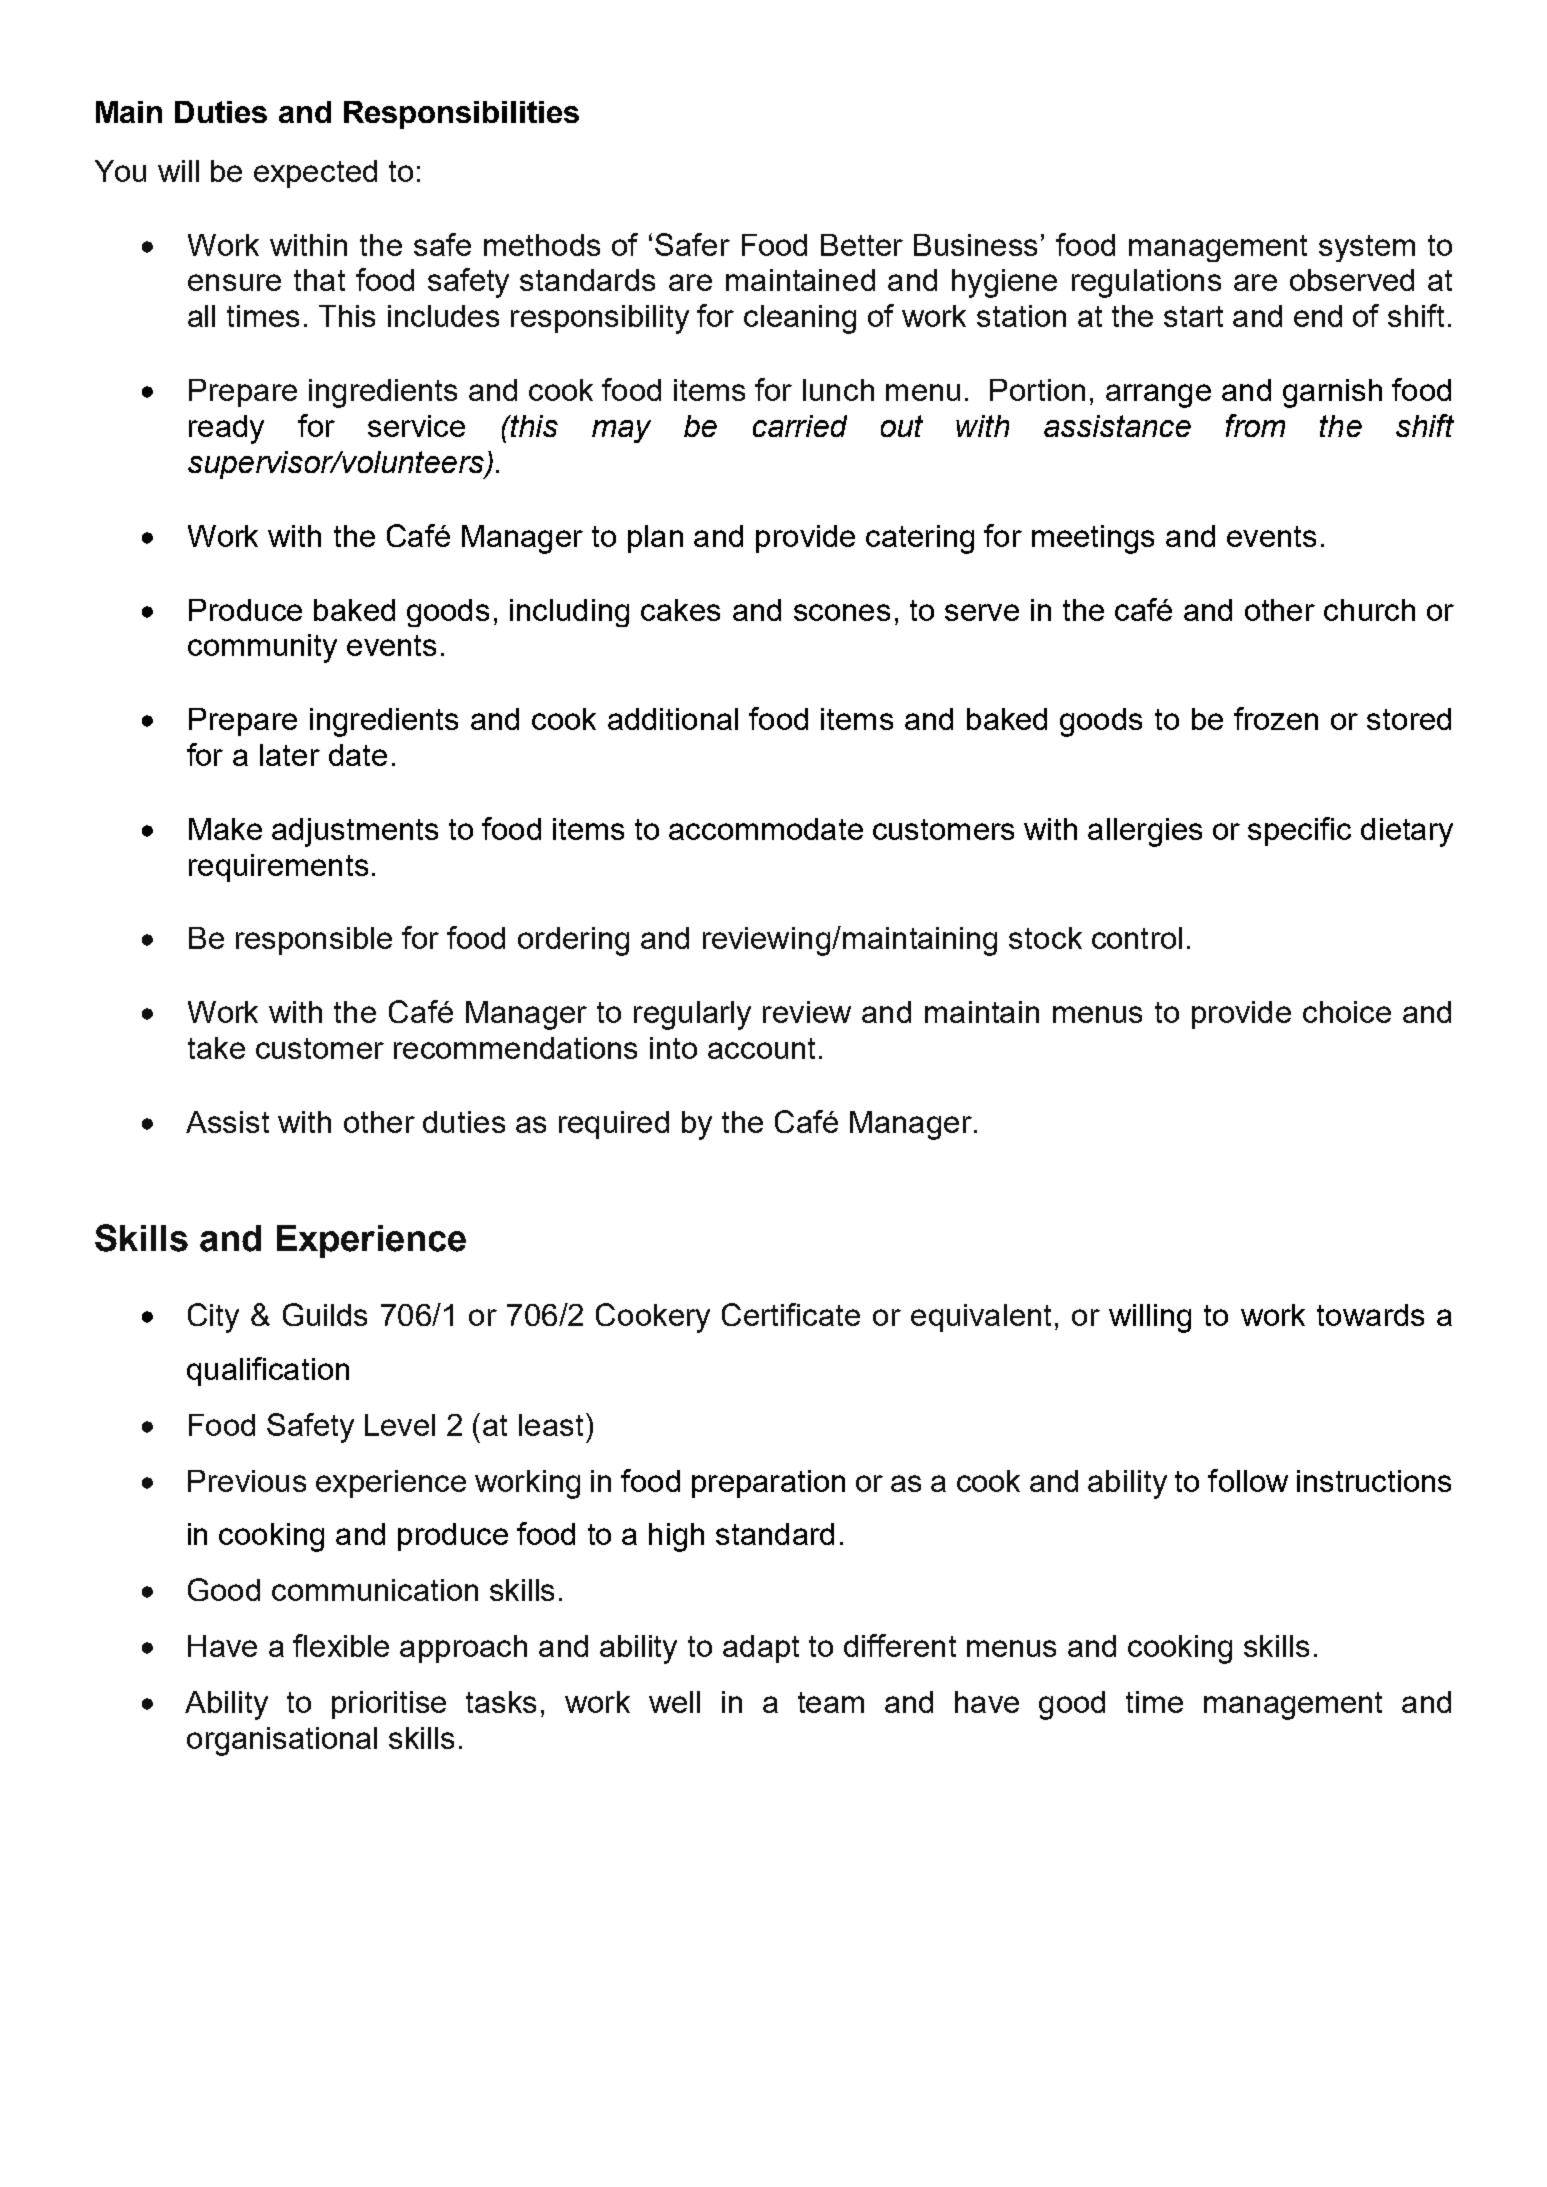 This screenshot has width=1547, height=2187. What do you see at coordinates (673, 719) in the screenshot?
I see `additional` at bounding box center [673, 719].
